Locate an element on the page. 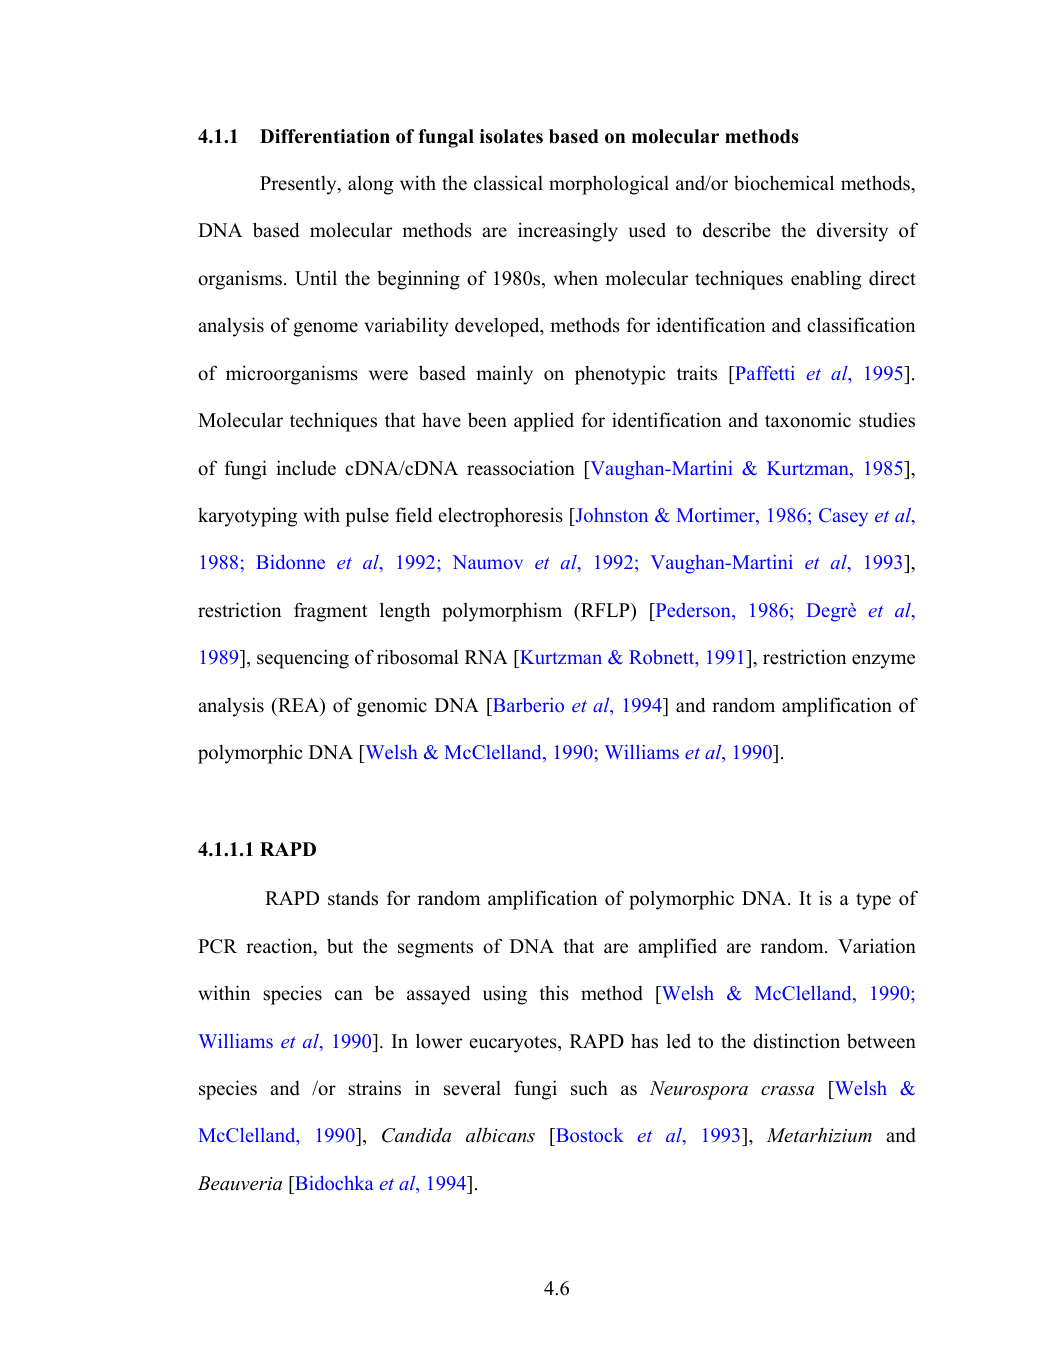 This page has width=1052, height=1362. Casey is located at coordinates (843, 517).
